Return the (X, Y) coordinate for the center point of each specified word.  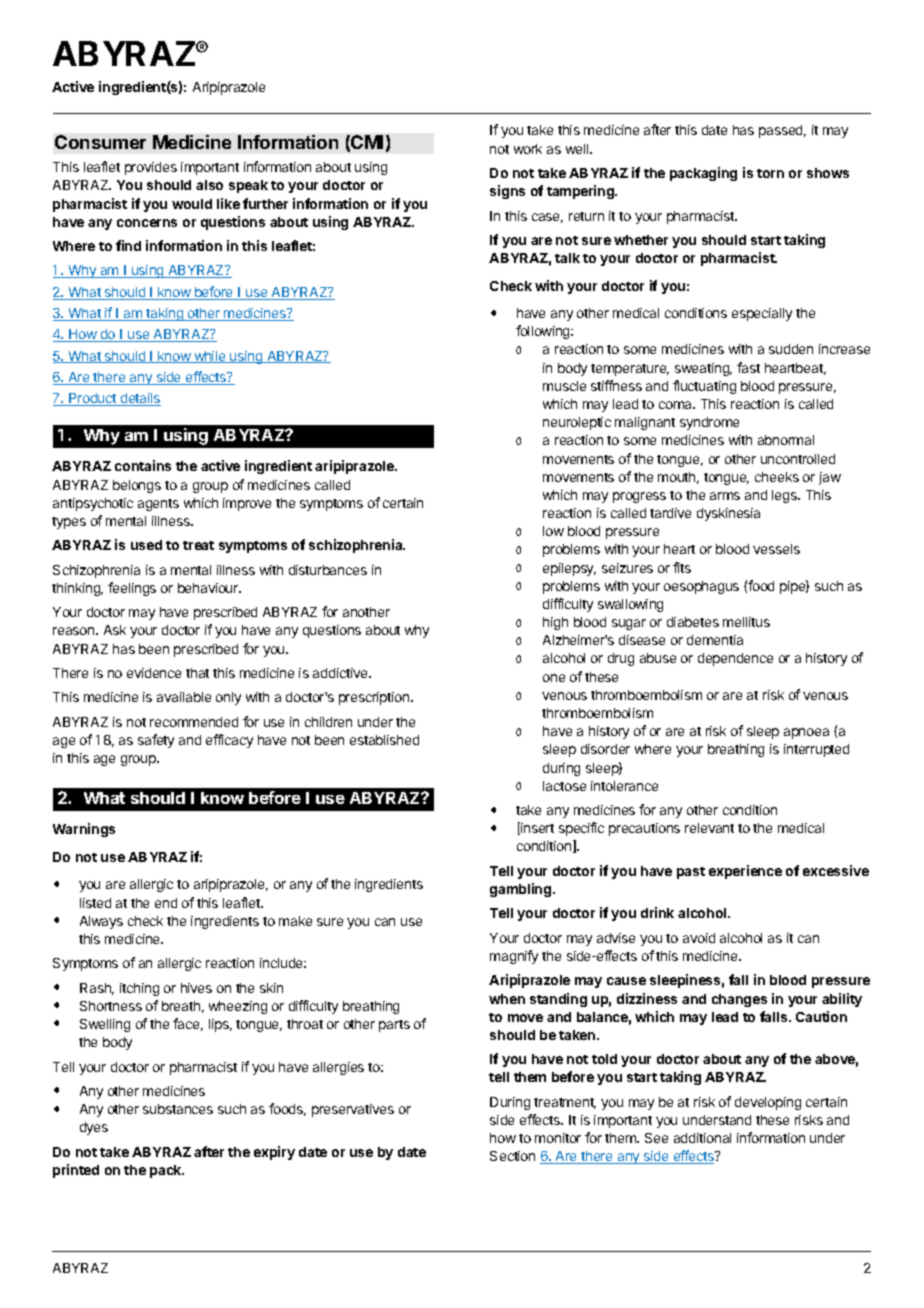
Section (512, 1156)
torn (770, 173)
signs (507, 192)
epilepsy (569, 569)
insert (536, 828)
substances (178, 1109)
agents (158, 505)
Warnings (84, 830)
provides (151, 168)
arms (725, 496)
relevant (709, 828)
